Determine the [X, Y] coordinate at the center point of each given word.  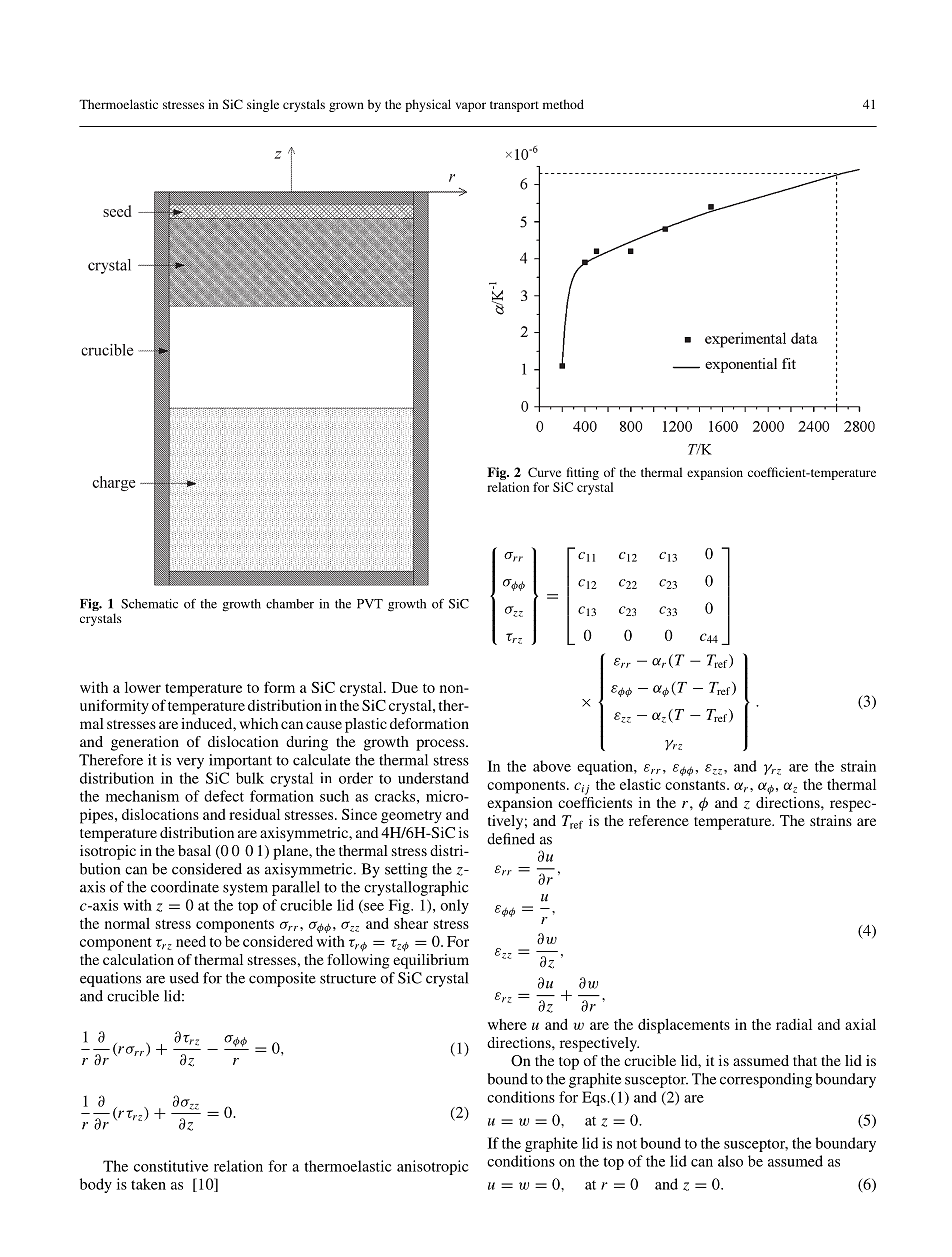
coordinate [185, 887]
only [454, 906]
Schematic [149, 604]
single [263, 105]
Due [405, 687]
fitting [583, 473]
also [730, 1161]
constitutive [171, 1166]
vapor [471, 107]
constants [696, 785]
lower [143, 687]
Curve [544, 472]
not [627, 1144]
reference [659, 820]
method [563, 104]
